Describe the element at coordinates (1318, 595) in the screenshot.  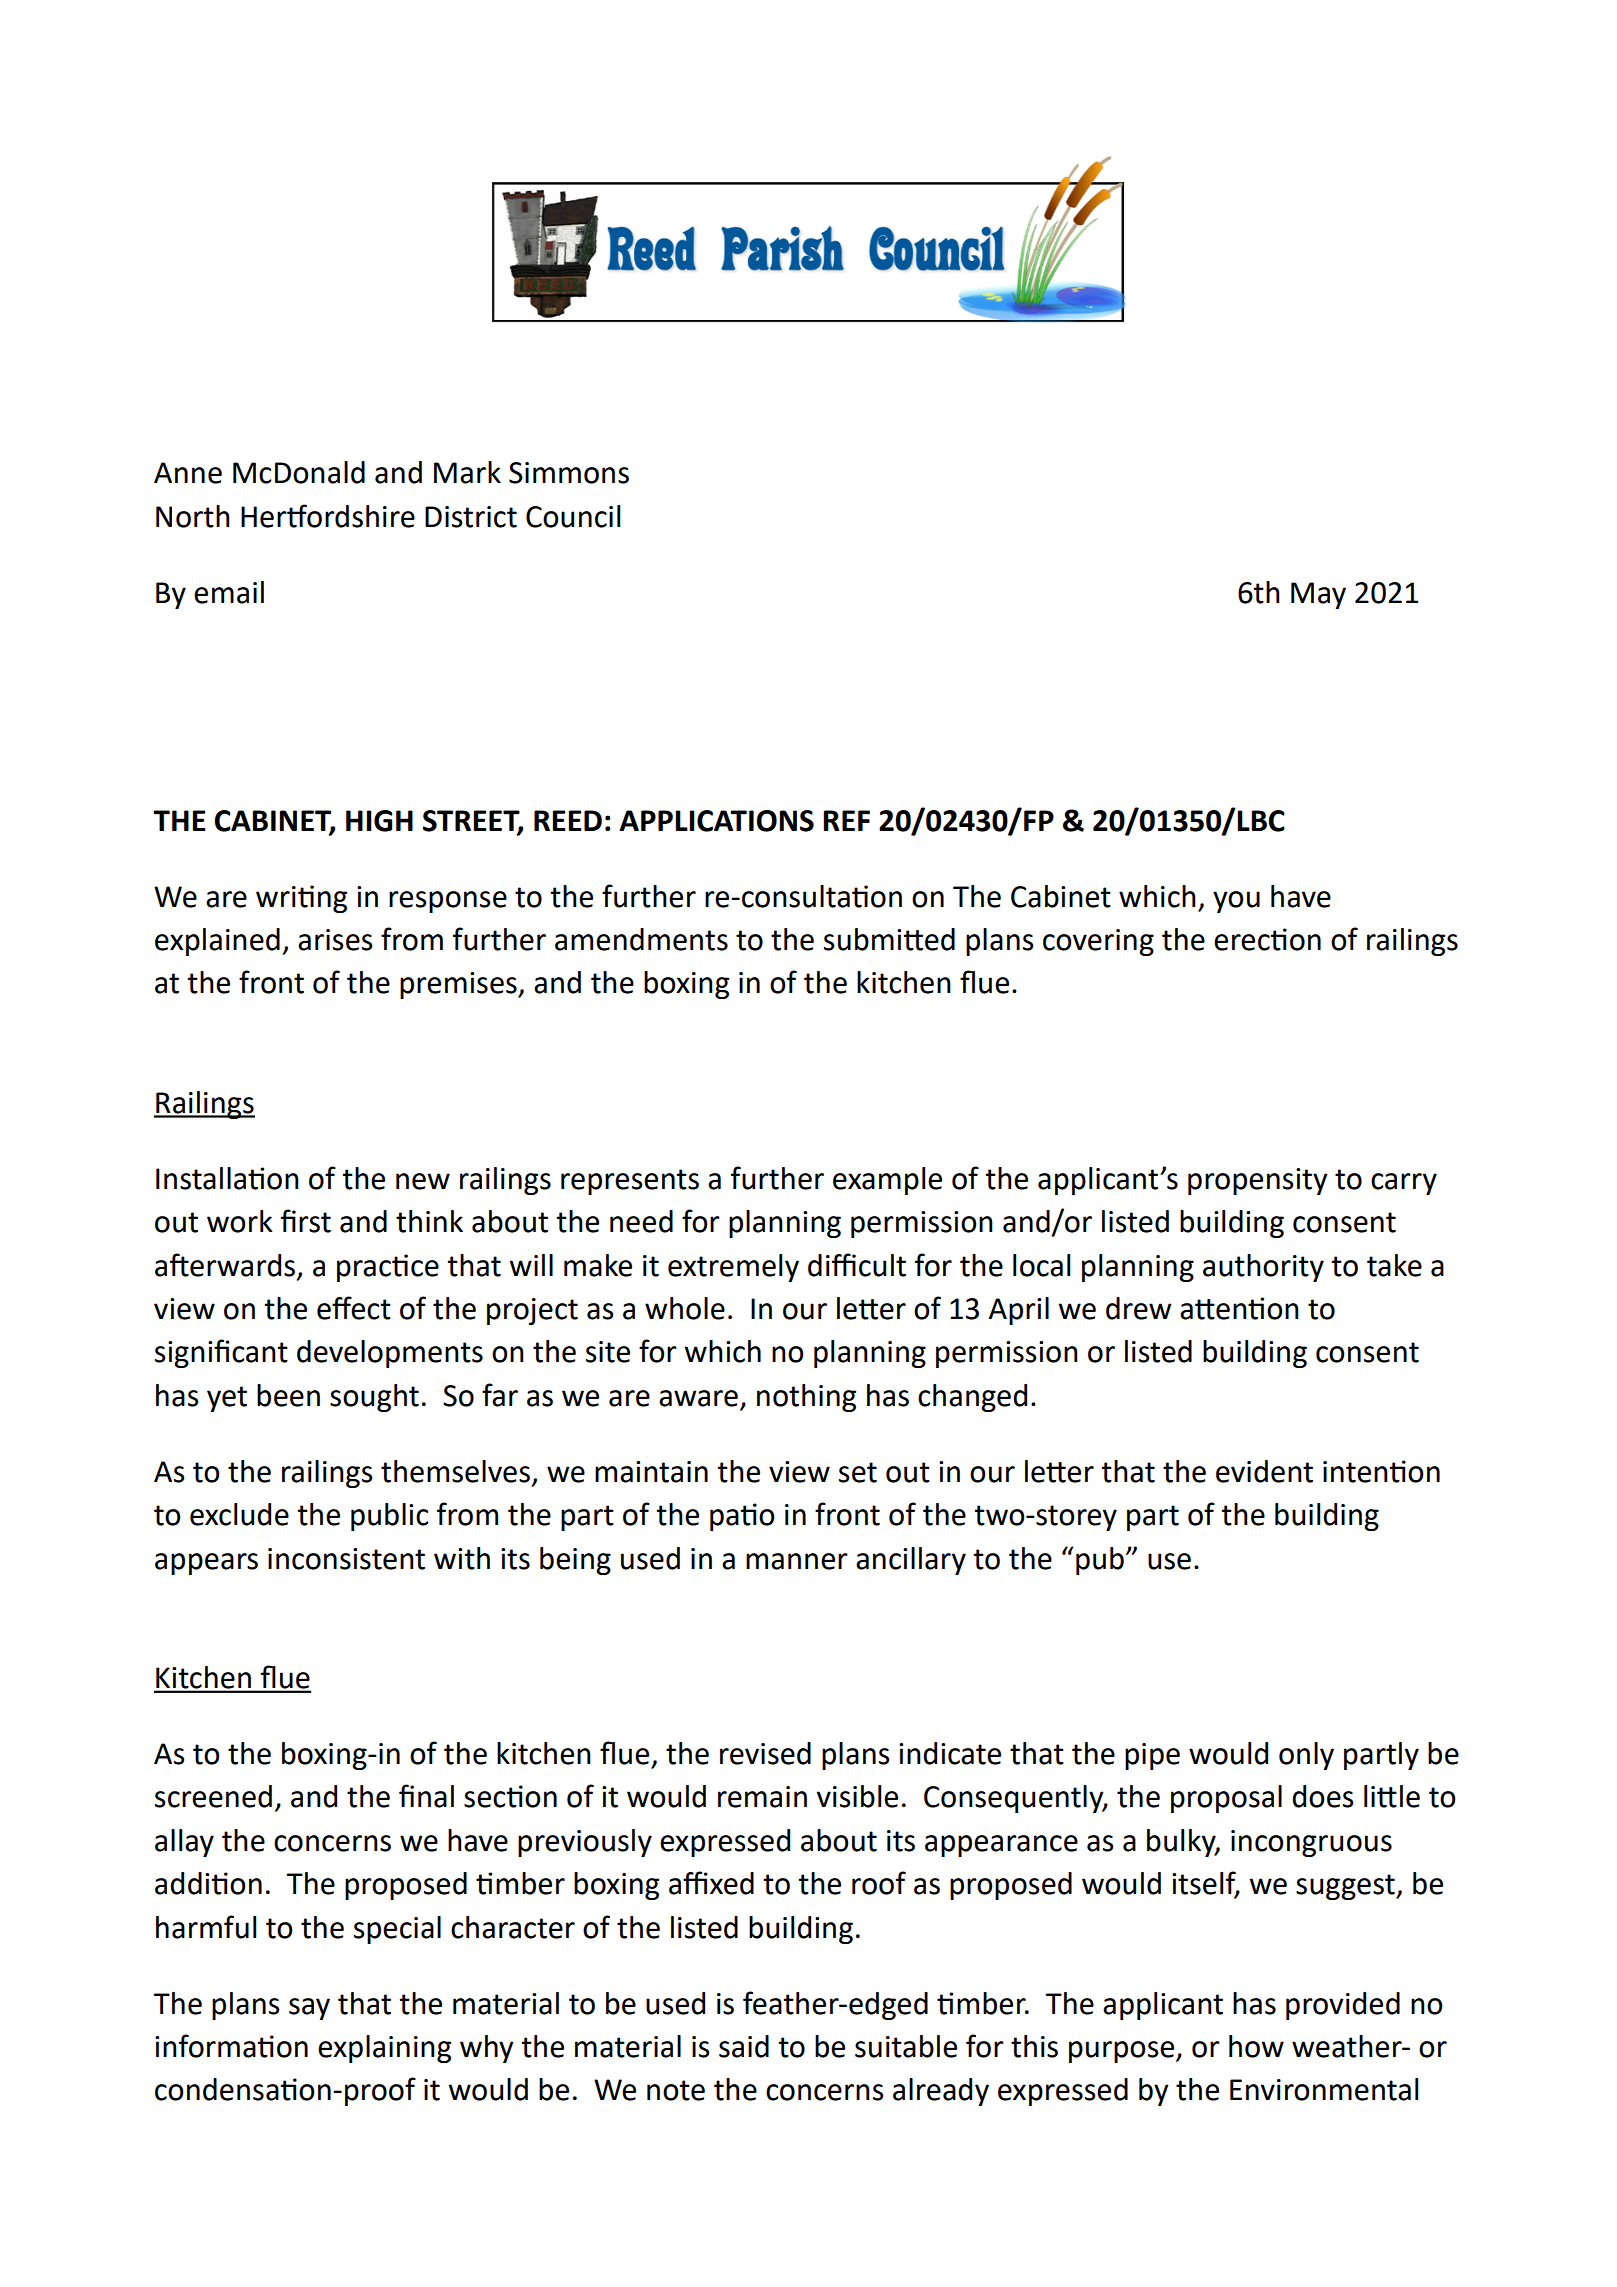
I see `May` at that location.
